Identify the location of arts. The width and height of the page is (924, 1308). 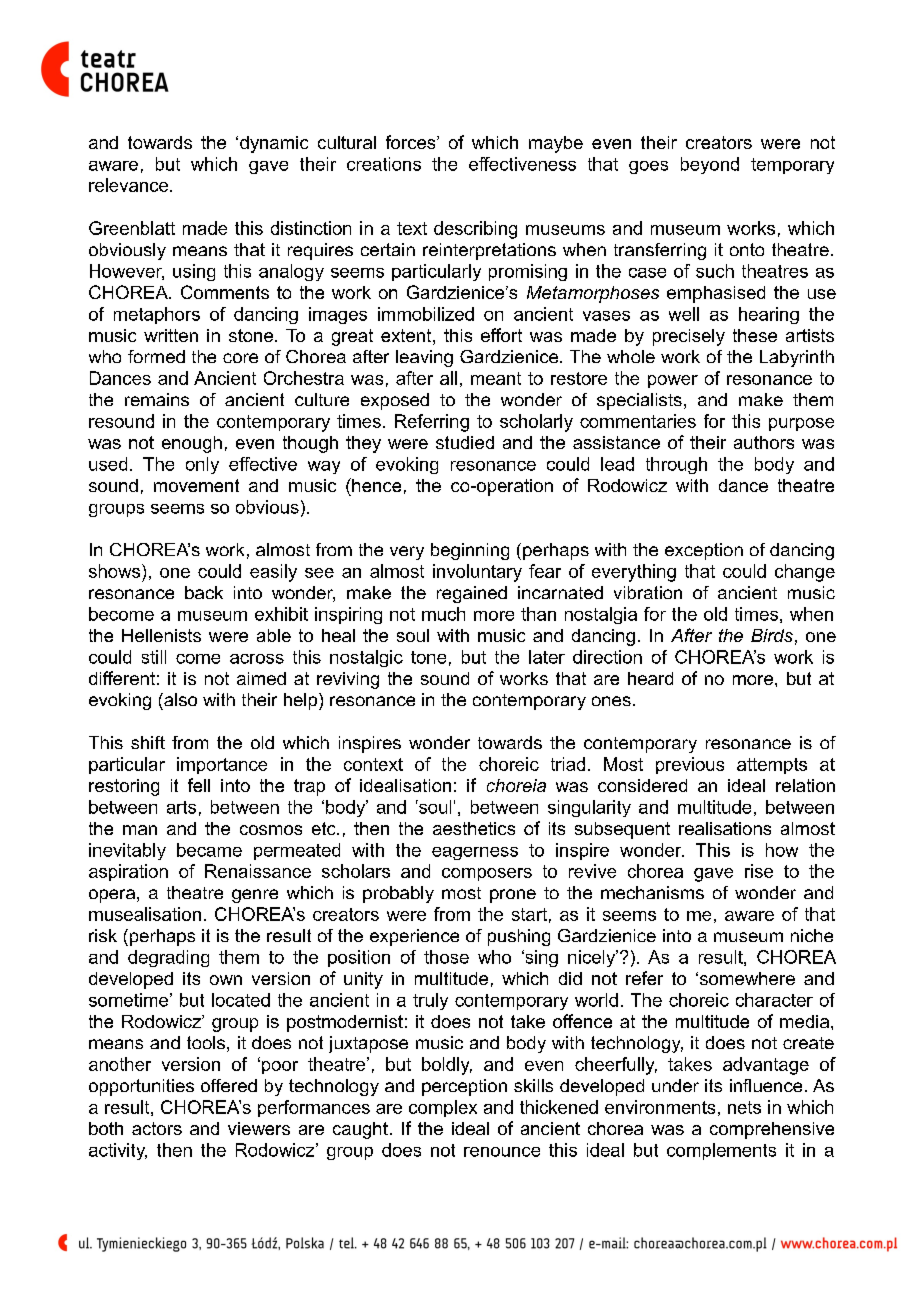
(181, 807).
